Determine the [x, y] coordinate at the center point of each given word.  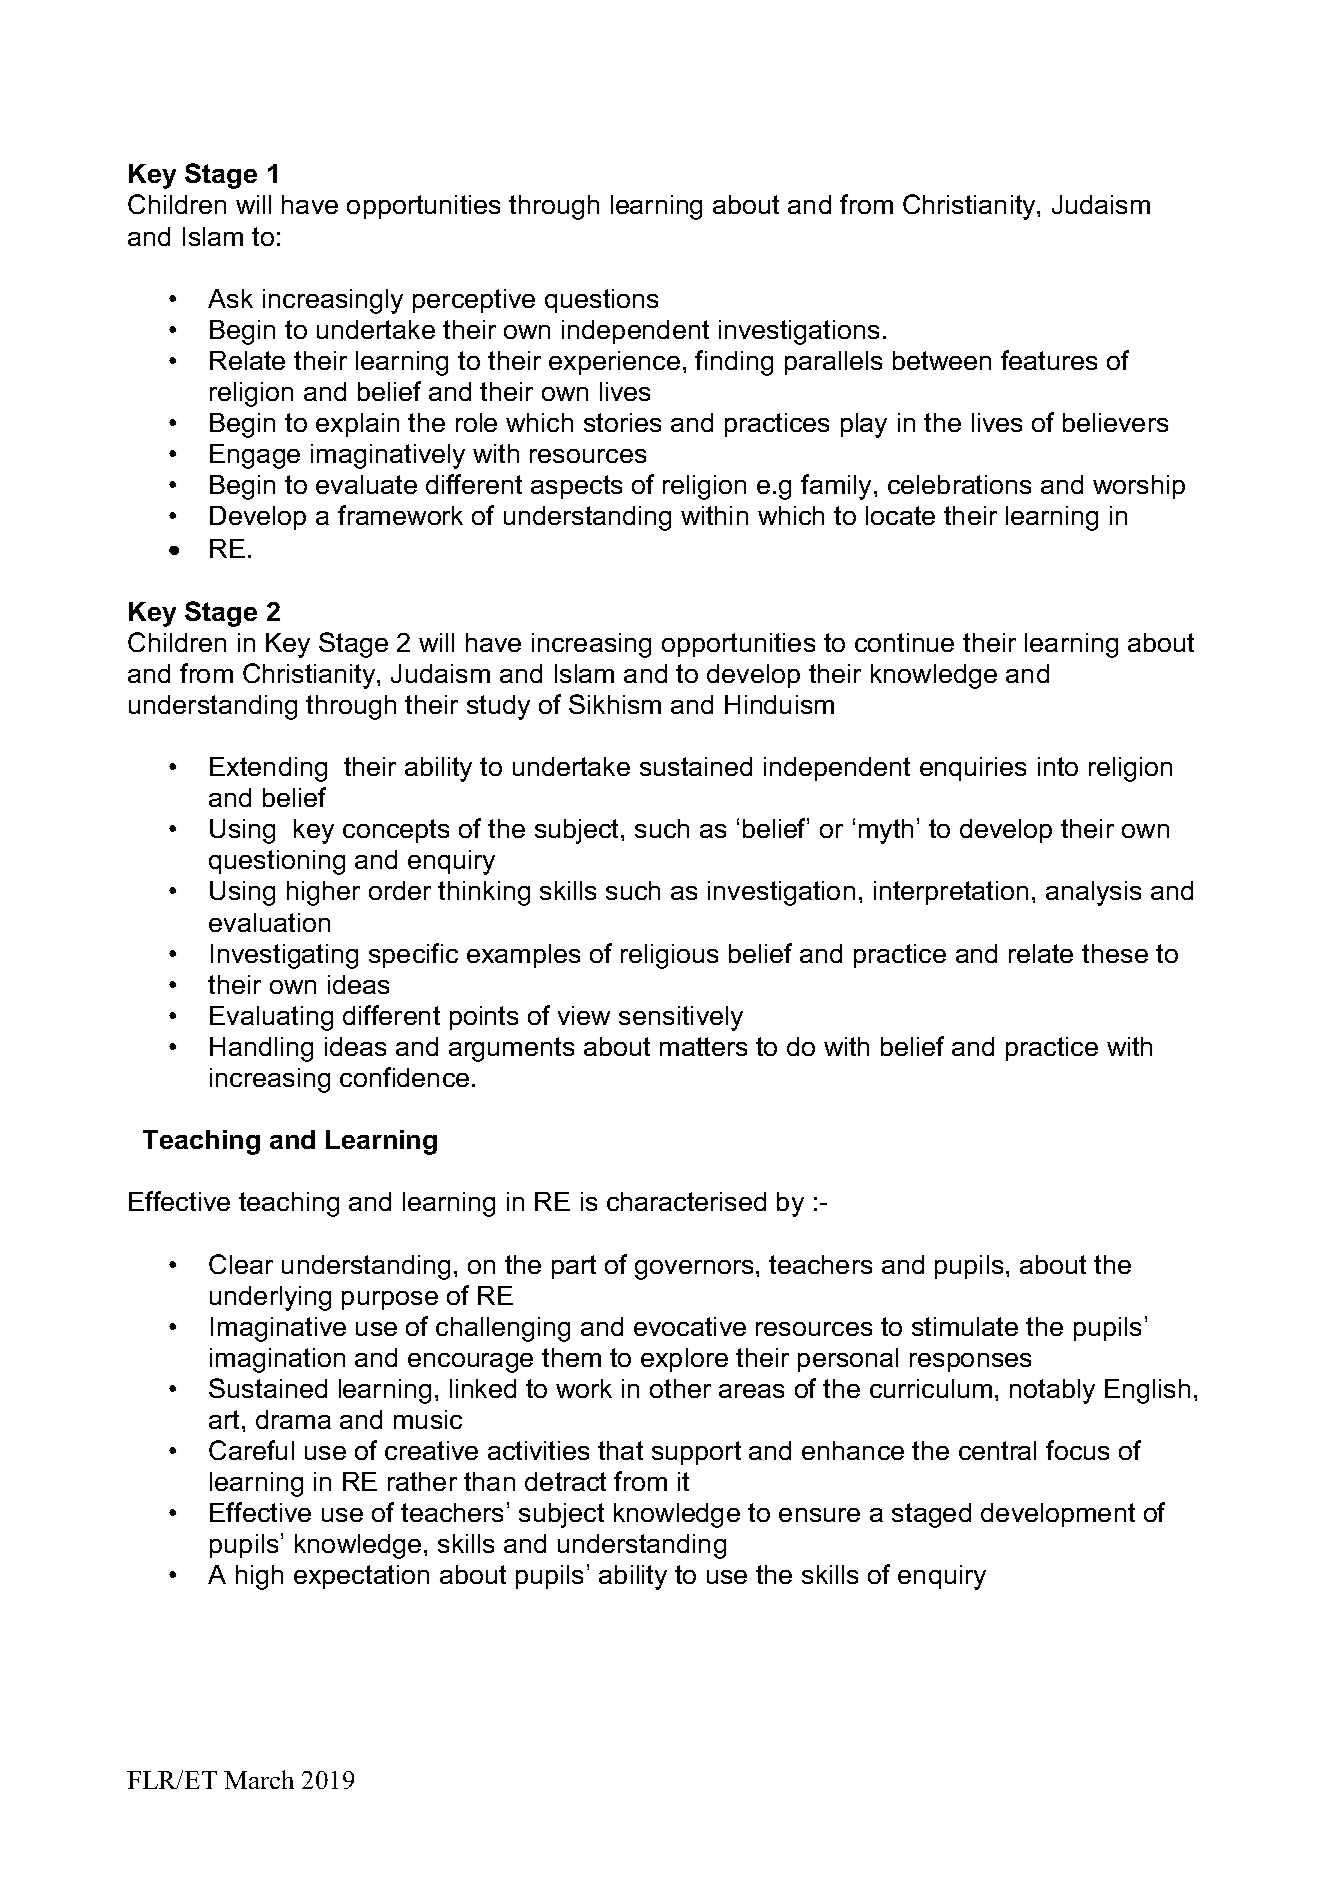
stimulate [965, 1326]
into [1058, 766]
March [259, 1779]
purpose [390, 1300]
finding [734, 363]
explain [357, 425]
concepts [396, 831]
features [1049, 360]
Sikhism [615, 704]
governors [694, 1270]
